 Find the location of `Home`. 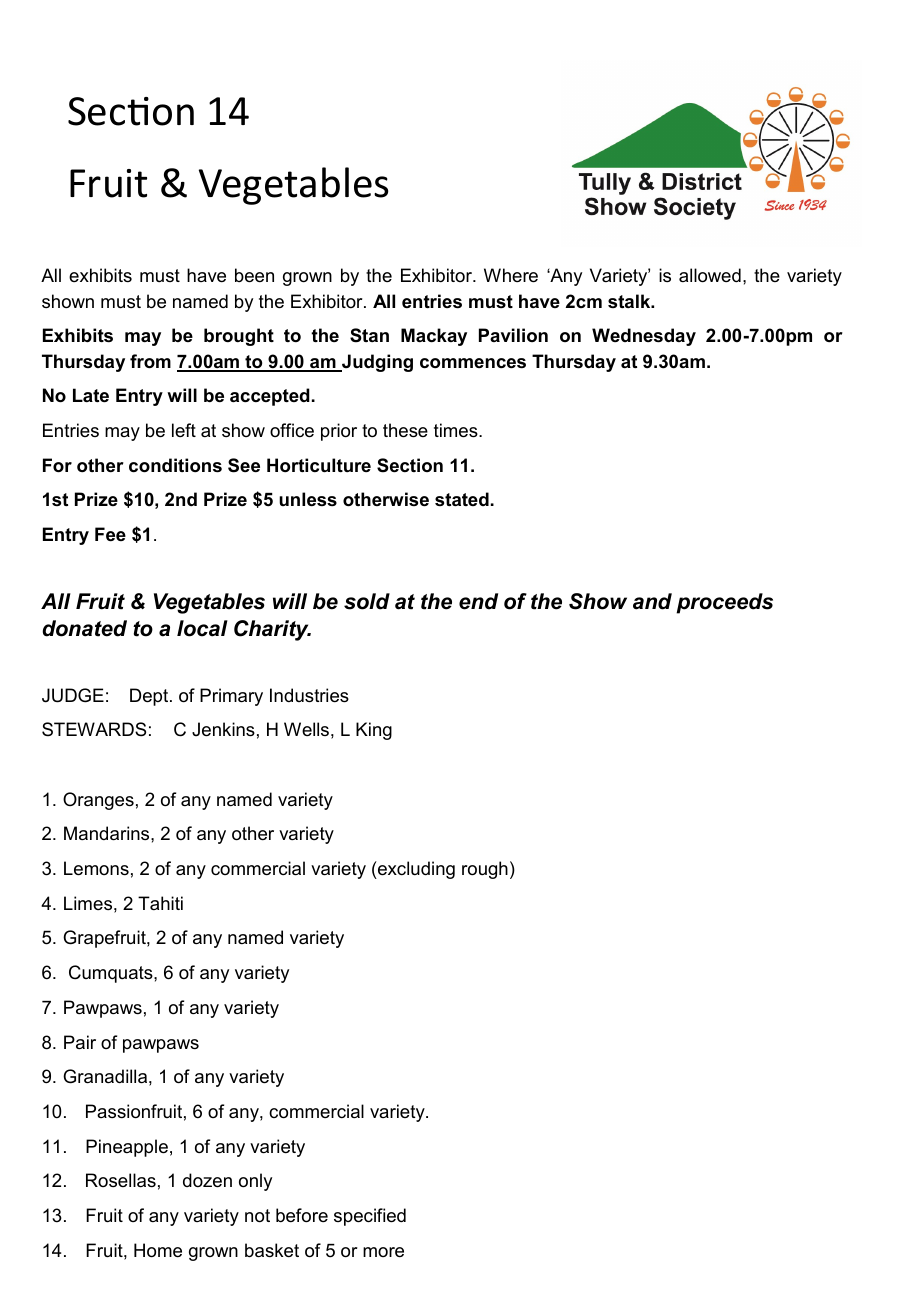

Home is located at coordinates (158, 1250).
